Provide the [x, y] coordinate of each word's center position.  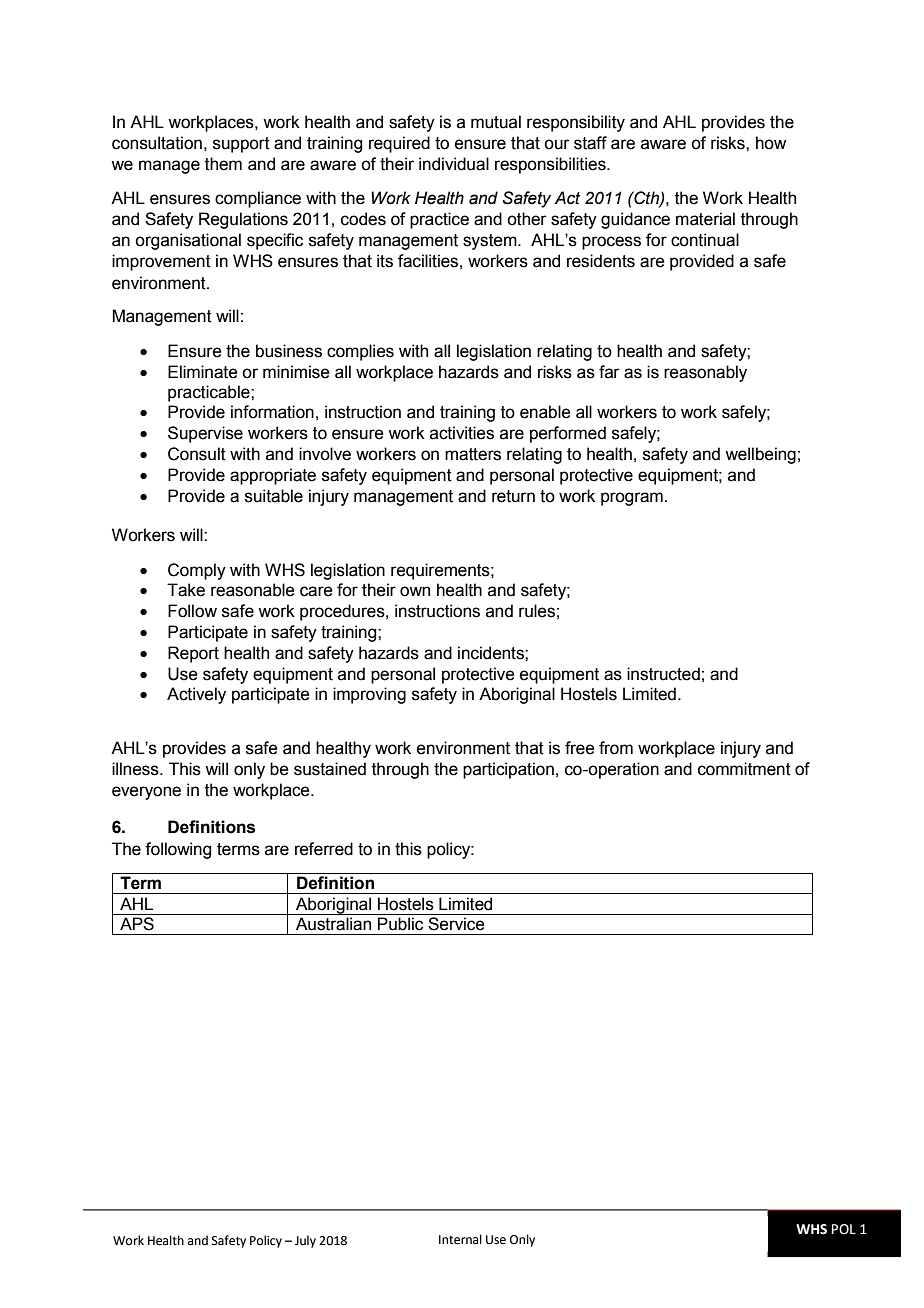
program [632, 499]
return [513, 496]
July [305, 1241]
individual [454, 164]
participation [508, 770]
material [705, 219]
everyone [146, 793]
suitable [274, 496]
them [223, 164]
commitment [744, 769]
